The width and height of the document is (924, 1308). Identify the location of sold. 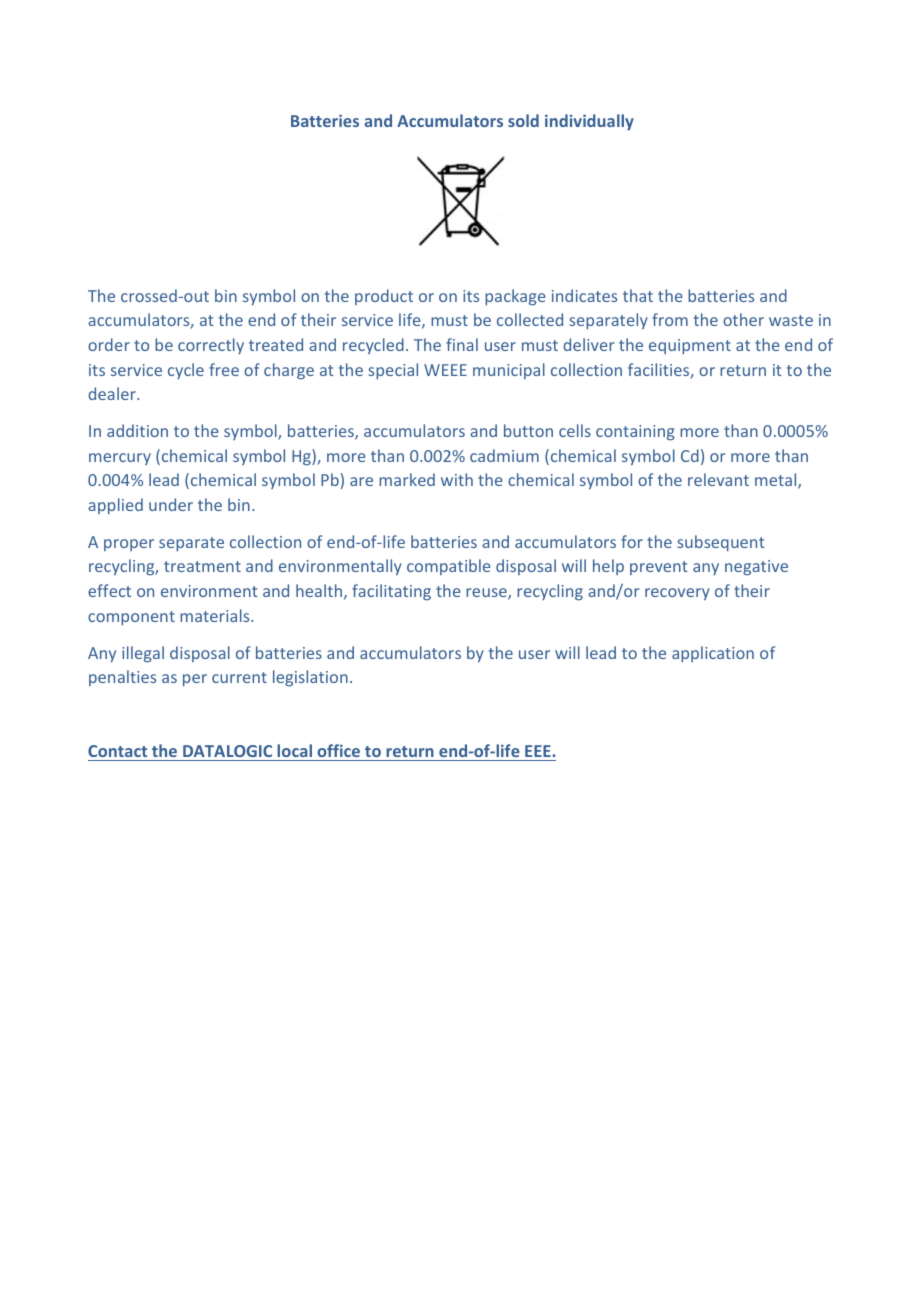
(523, 120).
